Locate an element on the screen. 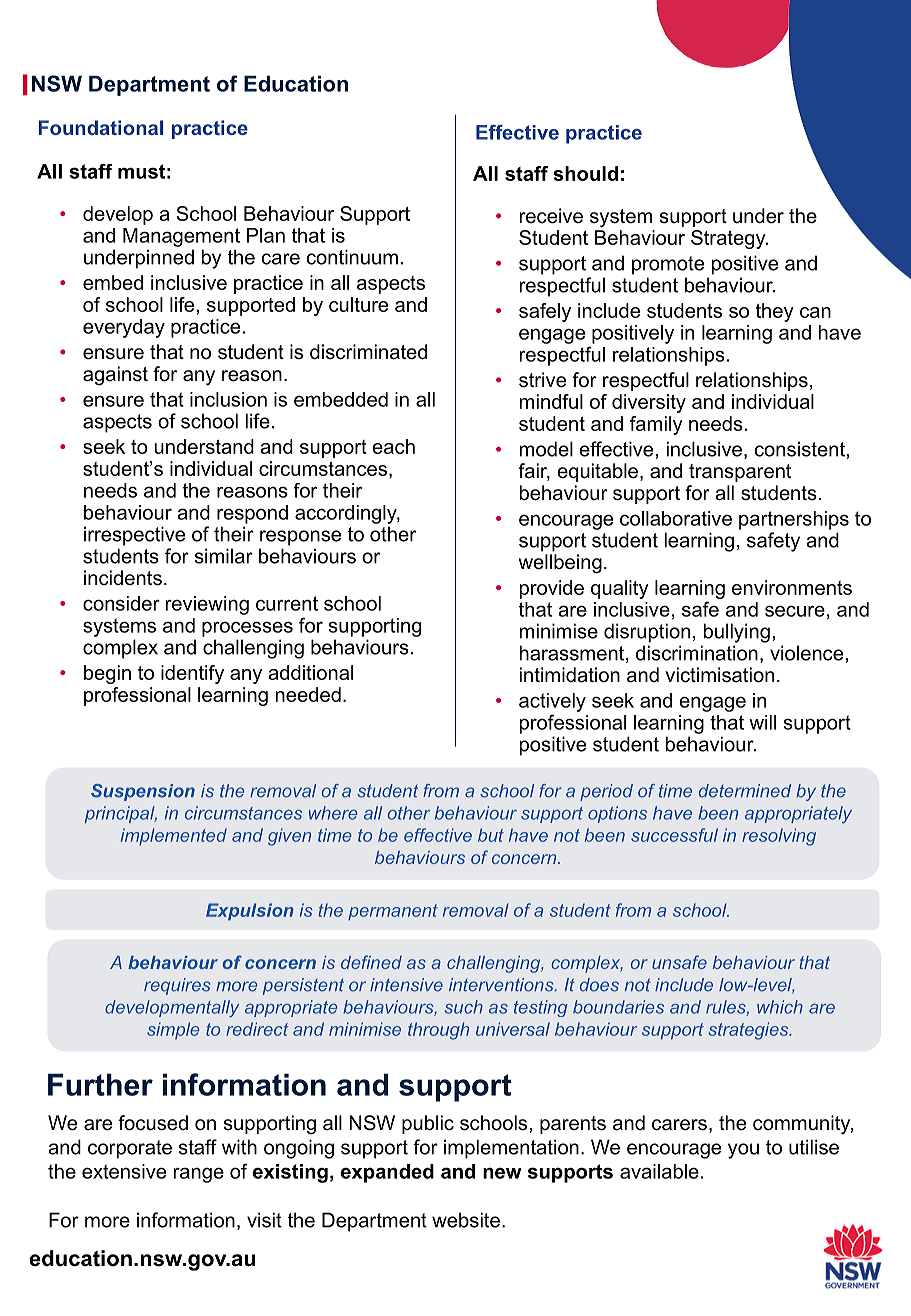 The image size is (911, 1316). Strategy is located at coordinates (729, 239).
